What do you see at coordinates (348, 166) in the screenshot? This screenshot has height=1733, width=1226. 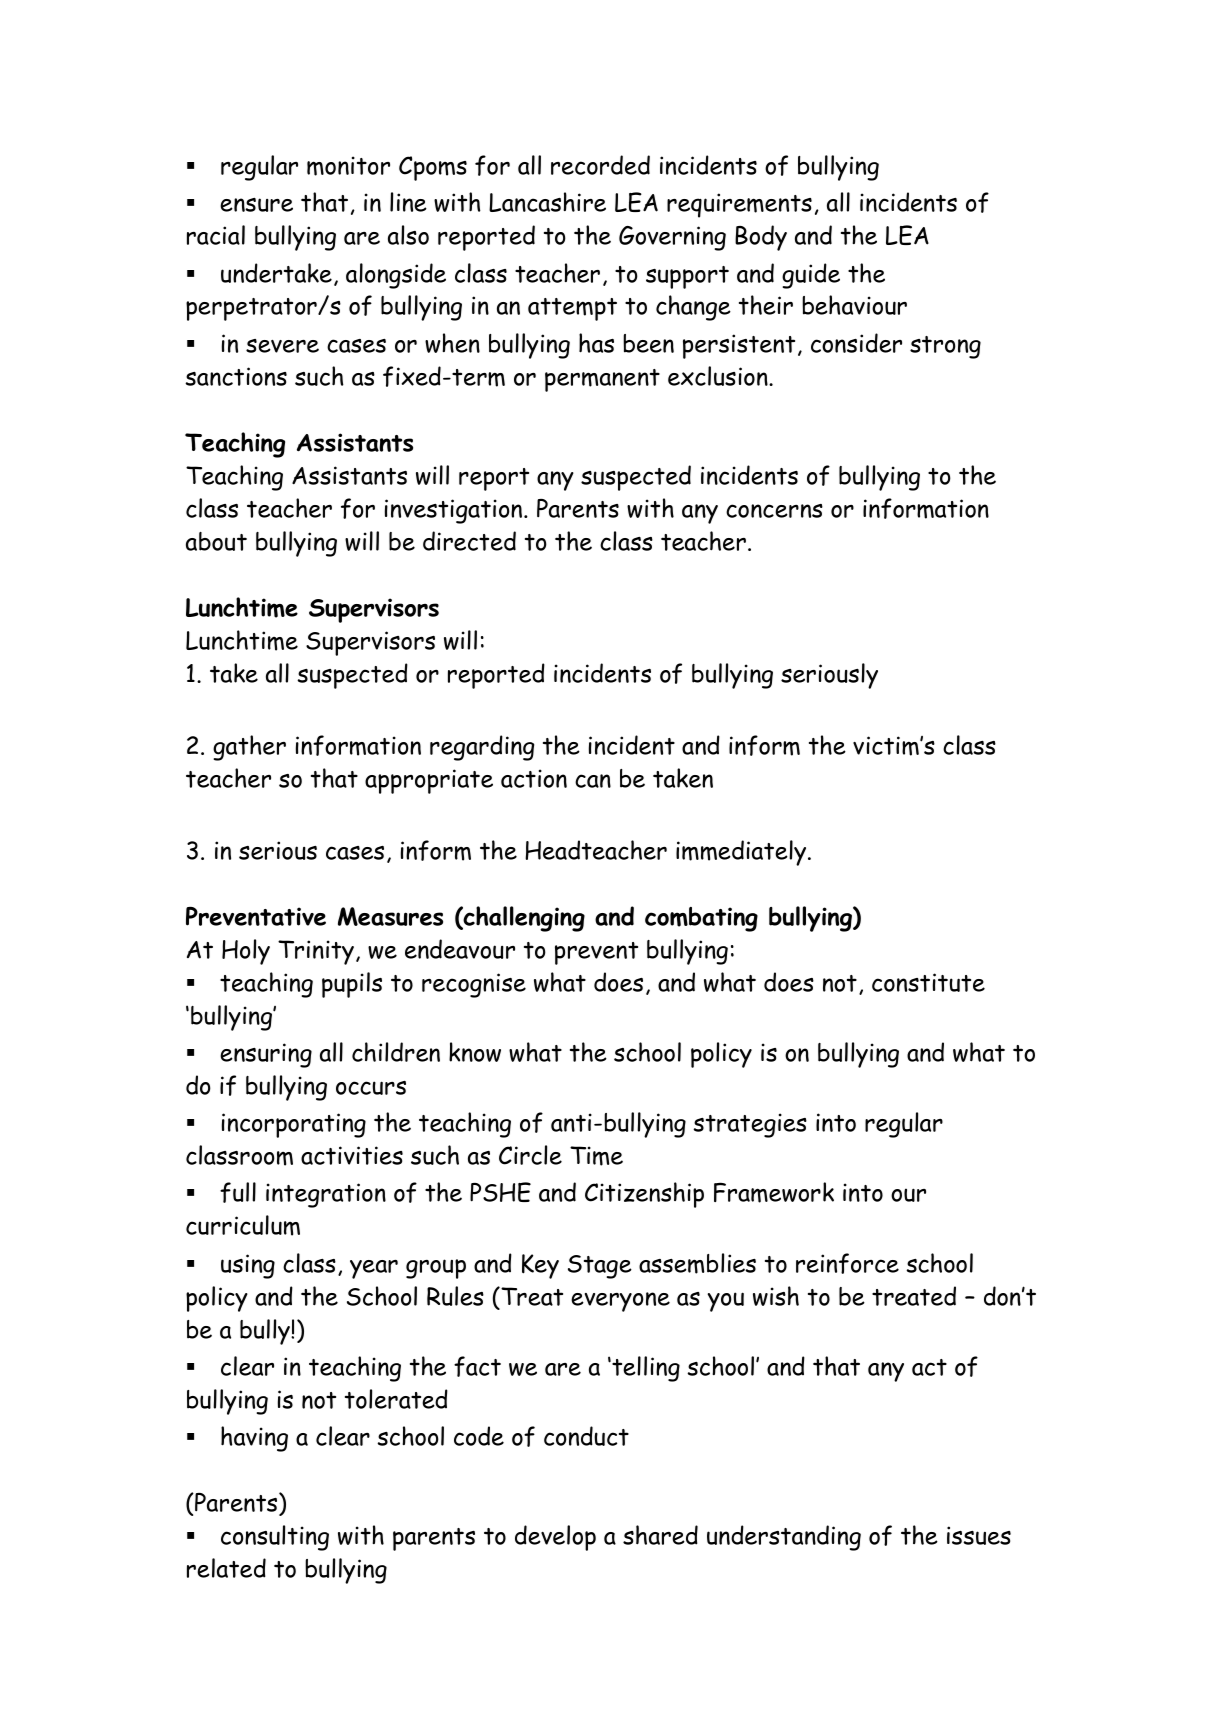 I see `monitor` at bounding box center [348, 166].
